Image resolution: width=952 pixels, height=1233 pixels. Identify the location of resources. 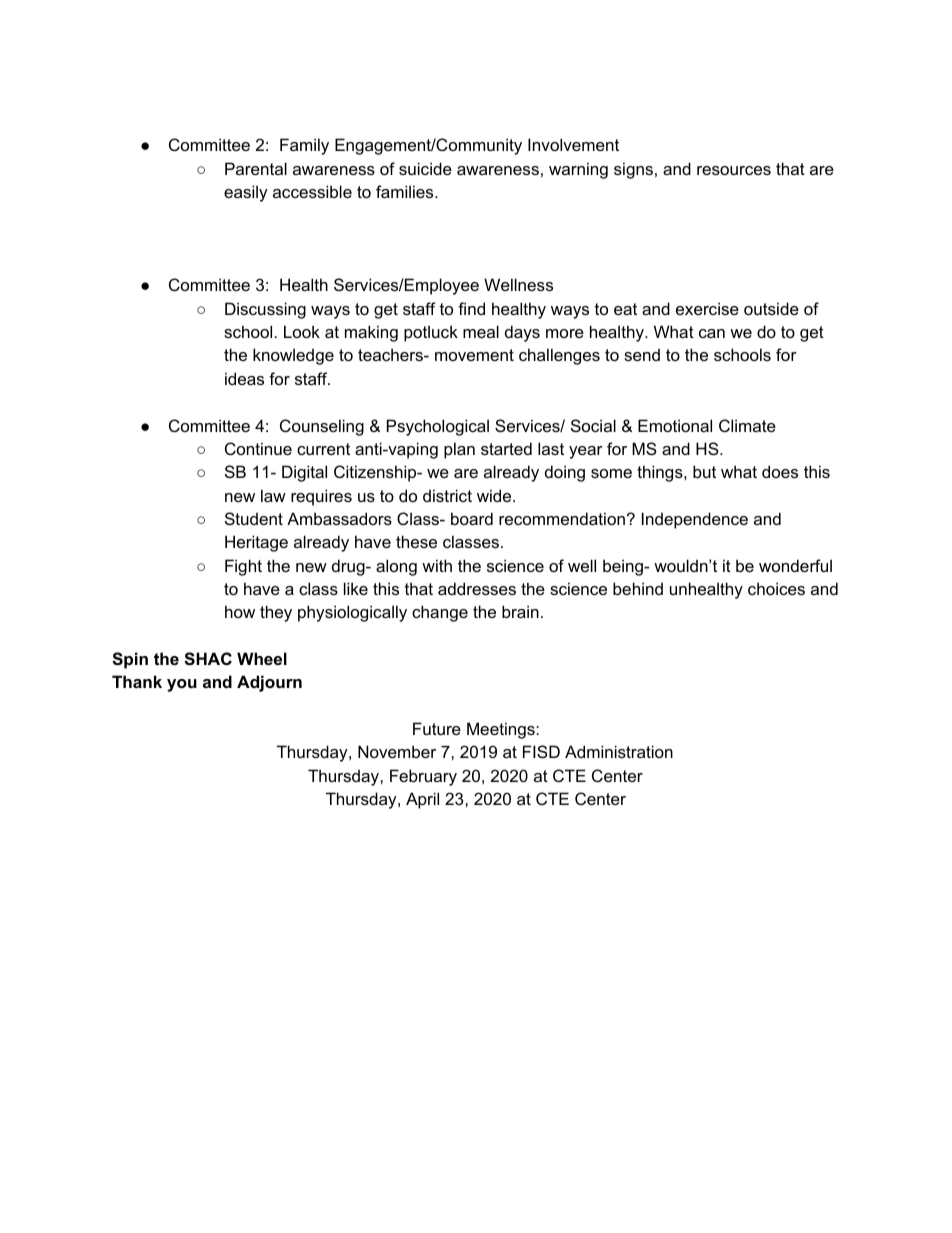
(734, 170).
